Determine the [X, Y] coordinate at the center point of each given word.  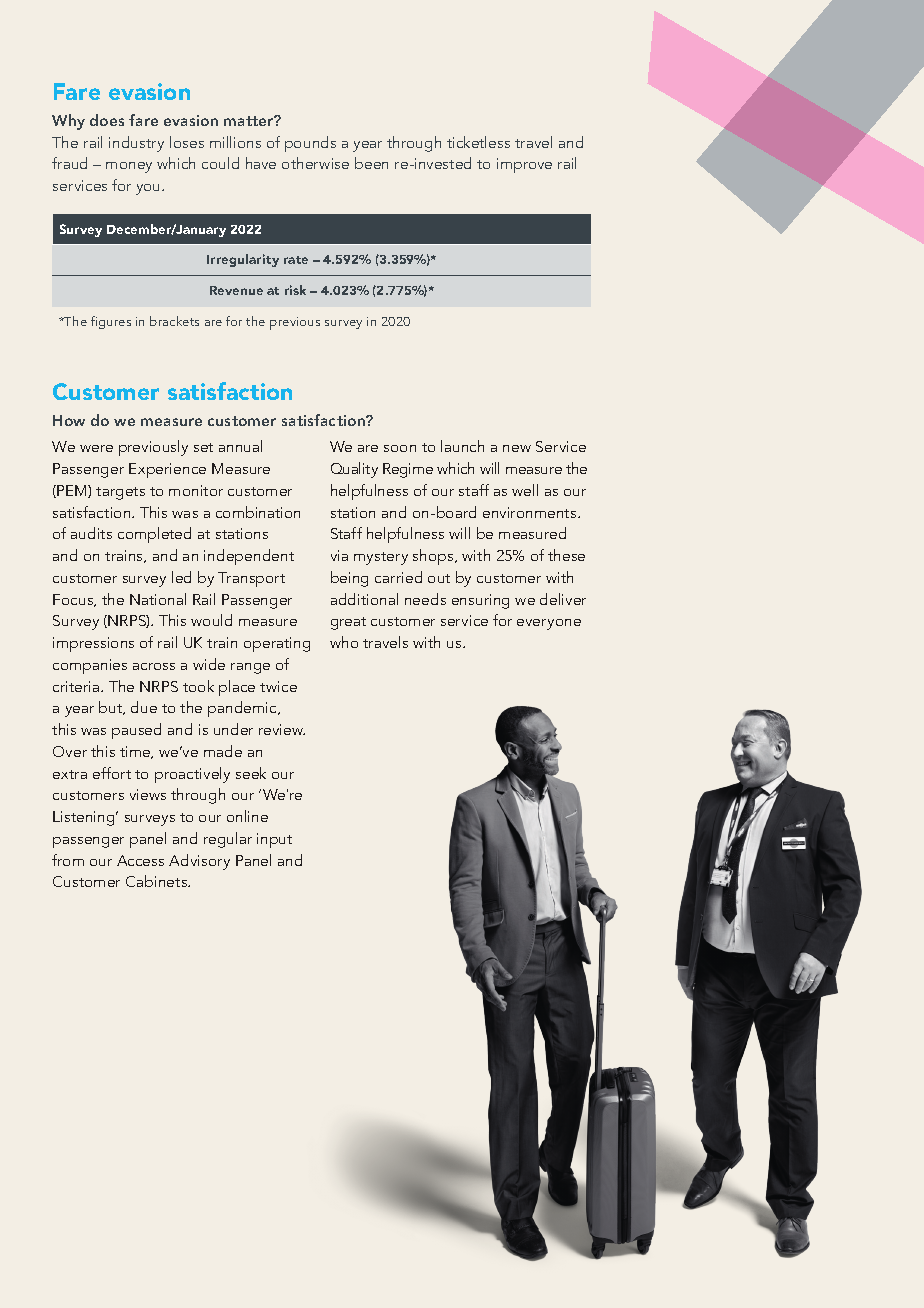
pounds [310, 144]
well [525, 490]
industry [136, 144]
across [154, 666]
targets [120, 493]
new [517, 448]
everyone [549, 624]
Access [140, 860]
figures [111, 322]
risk [295, 290]
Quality [354, 470]
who [344, 642]
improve [524, 165]
